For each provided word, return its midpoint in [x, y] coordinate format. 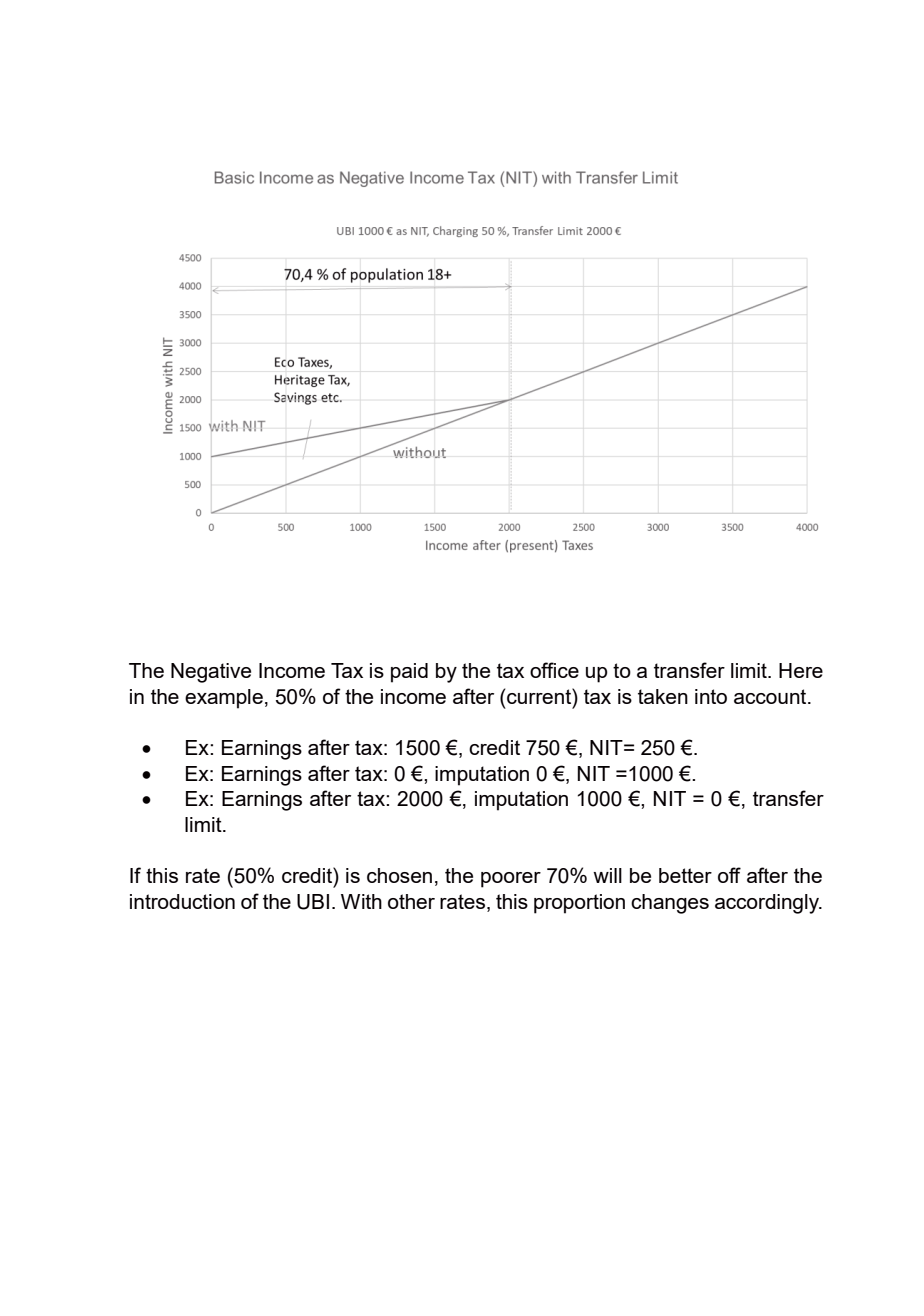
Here [801, 670]
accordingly [768, 904]
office [554, 670]
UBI [313, 902]
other [411, 901]
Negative [211, 673]
